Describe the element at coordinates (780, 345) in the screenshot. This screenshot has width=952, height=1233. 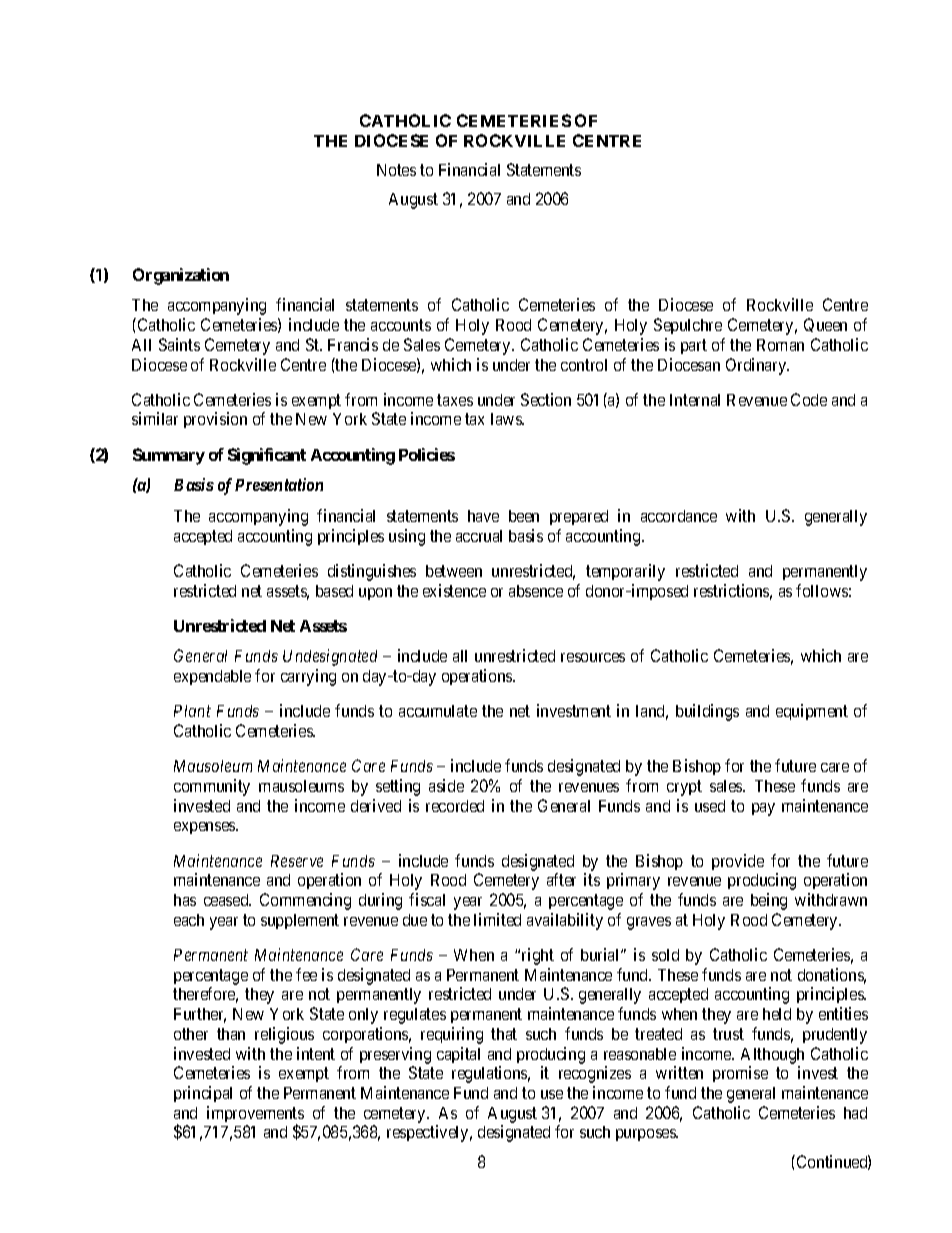
I see `Roman` at that location.
